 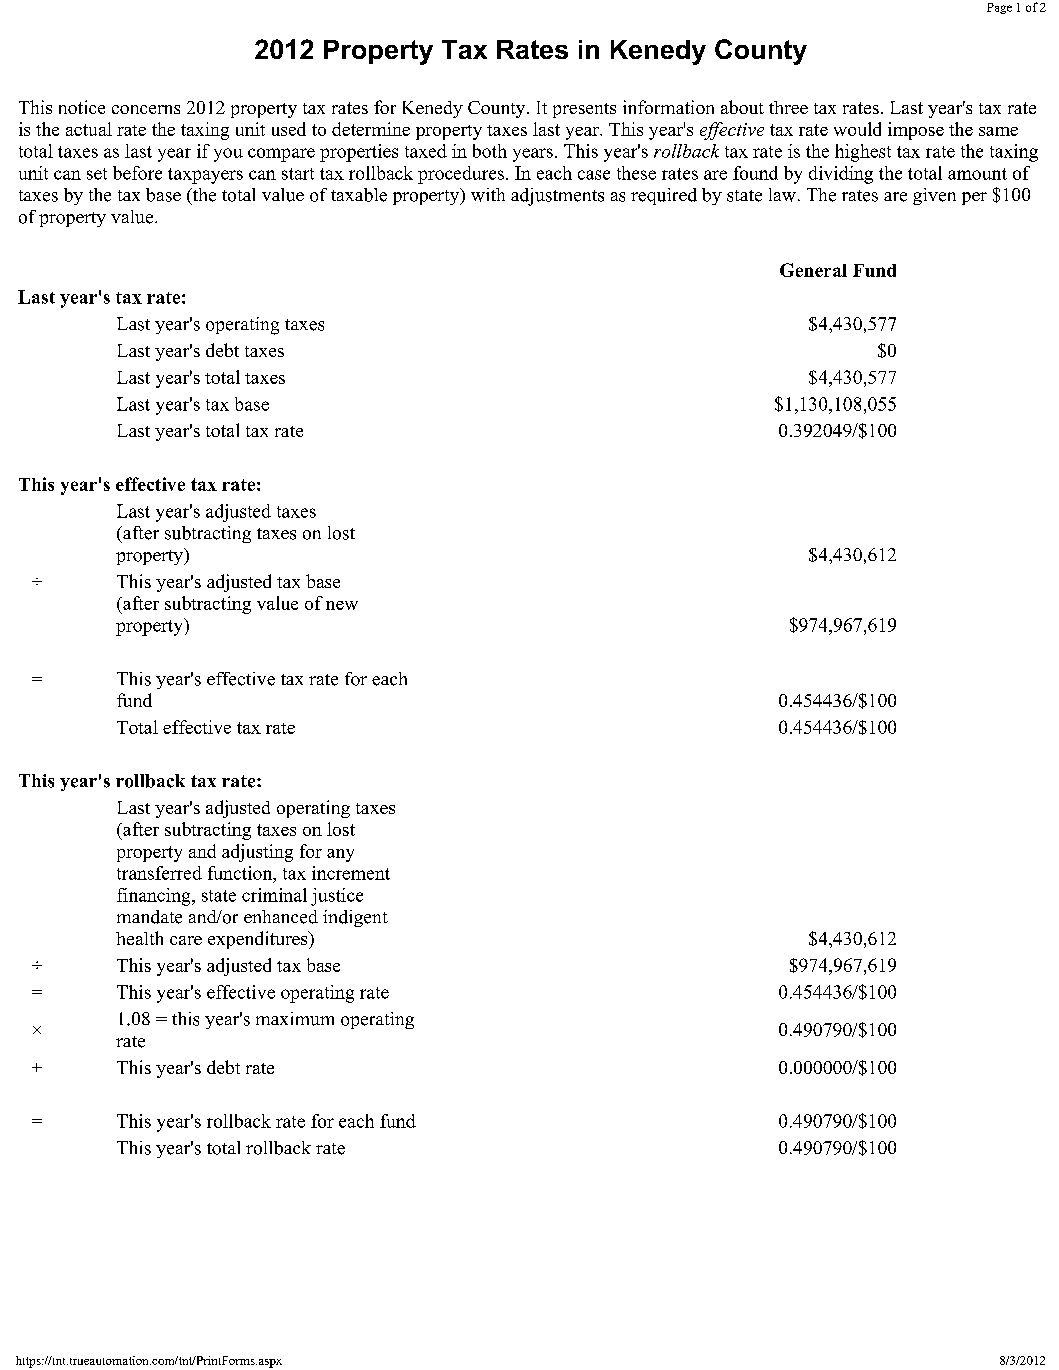 I want to click on adjustments, so click(x=557, y=197).
